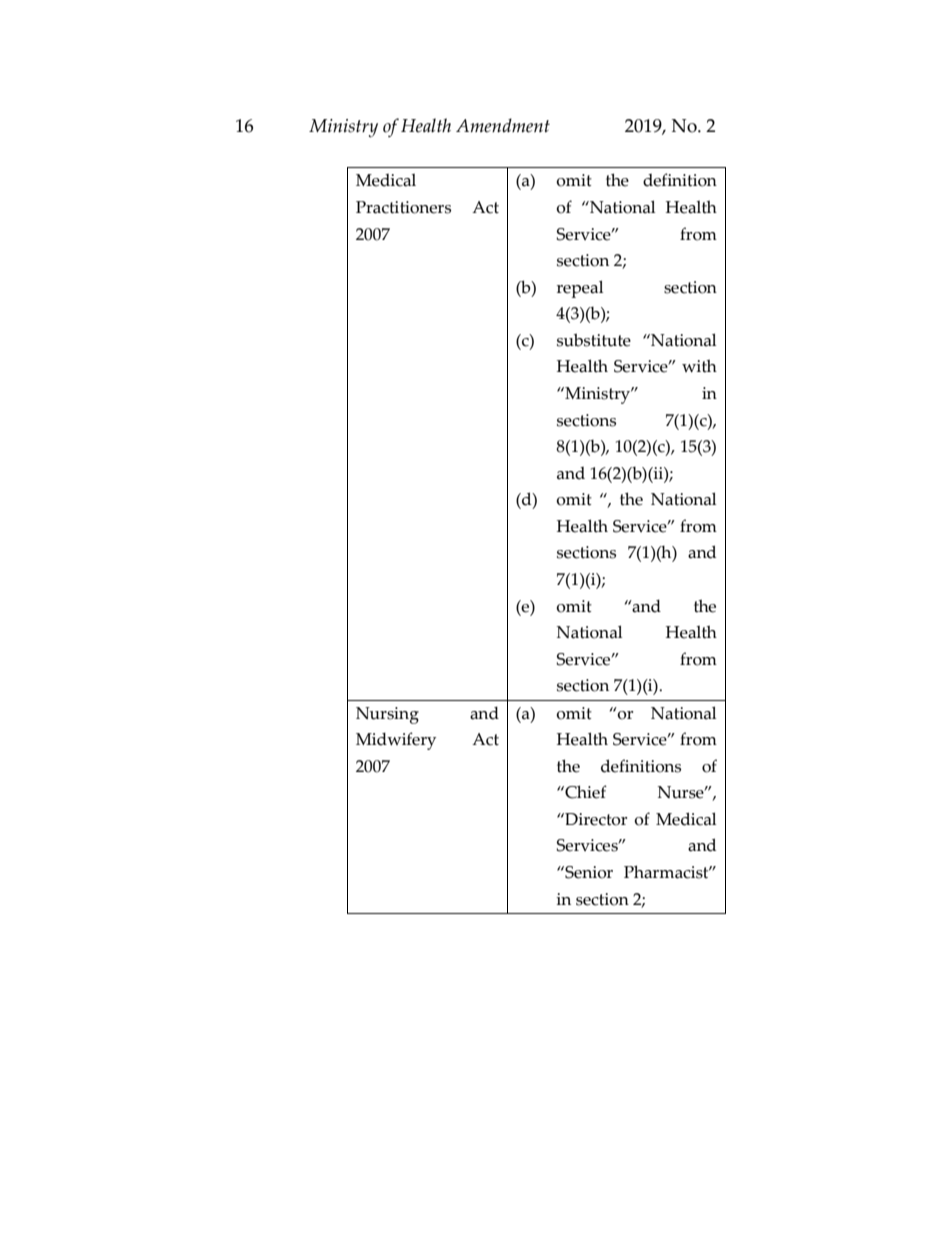 This page has width=952, height=1233. I want to click on Practitioners, so click(403, 207).
